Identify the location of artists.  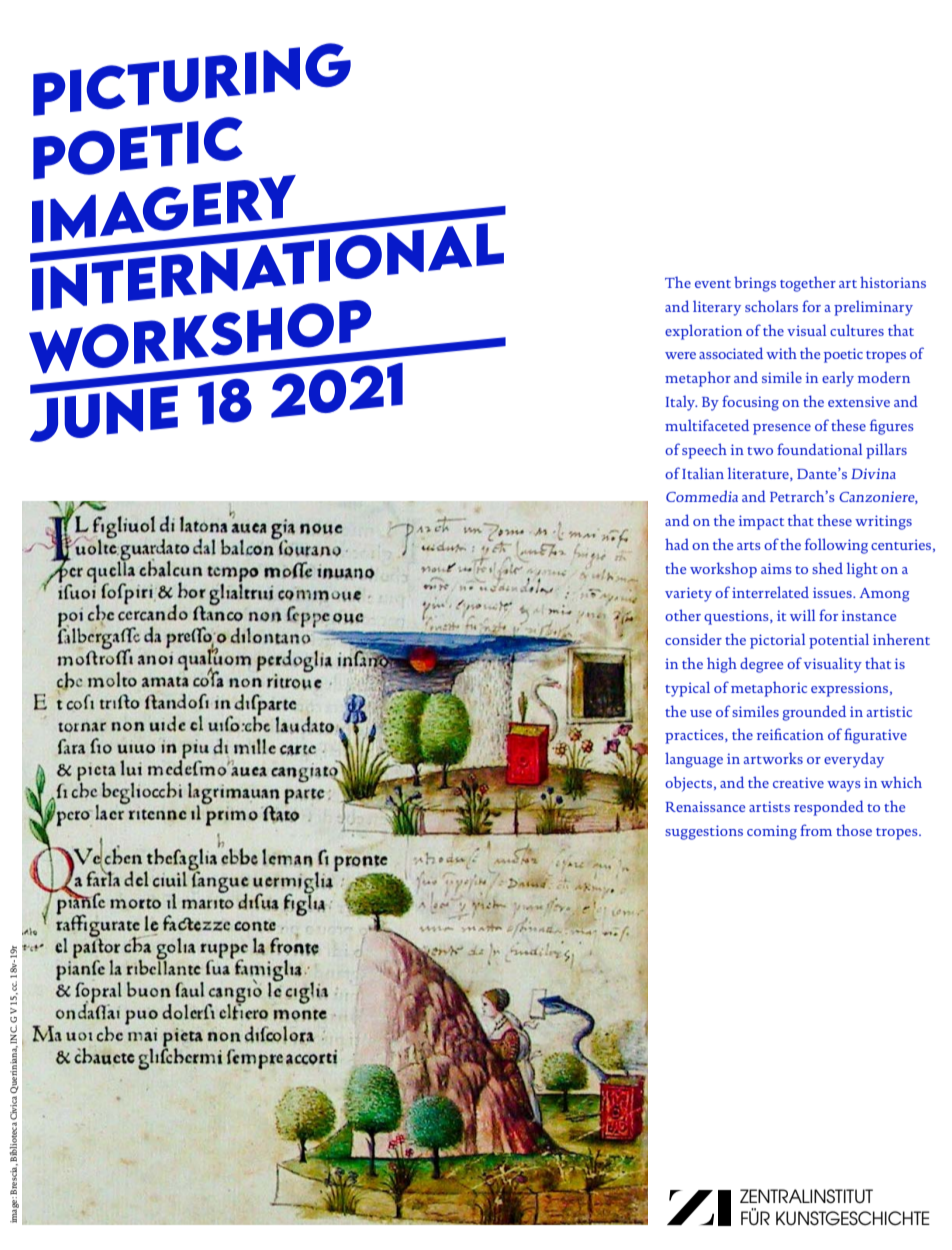
(769, 806).
